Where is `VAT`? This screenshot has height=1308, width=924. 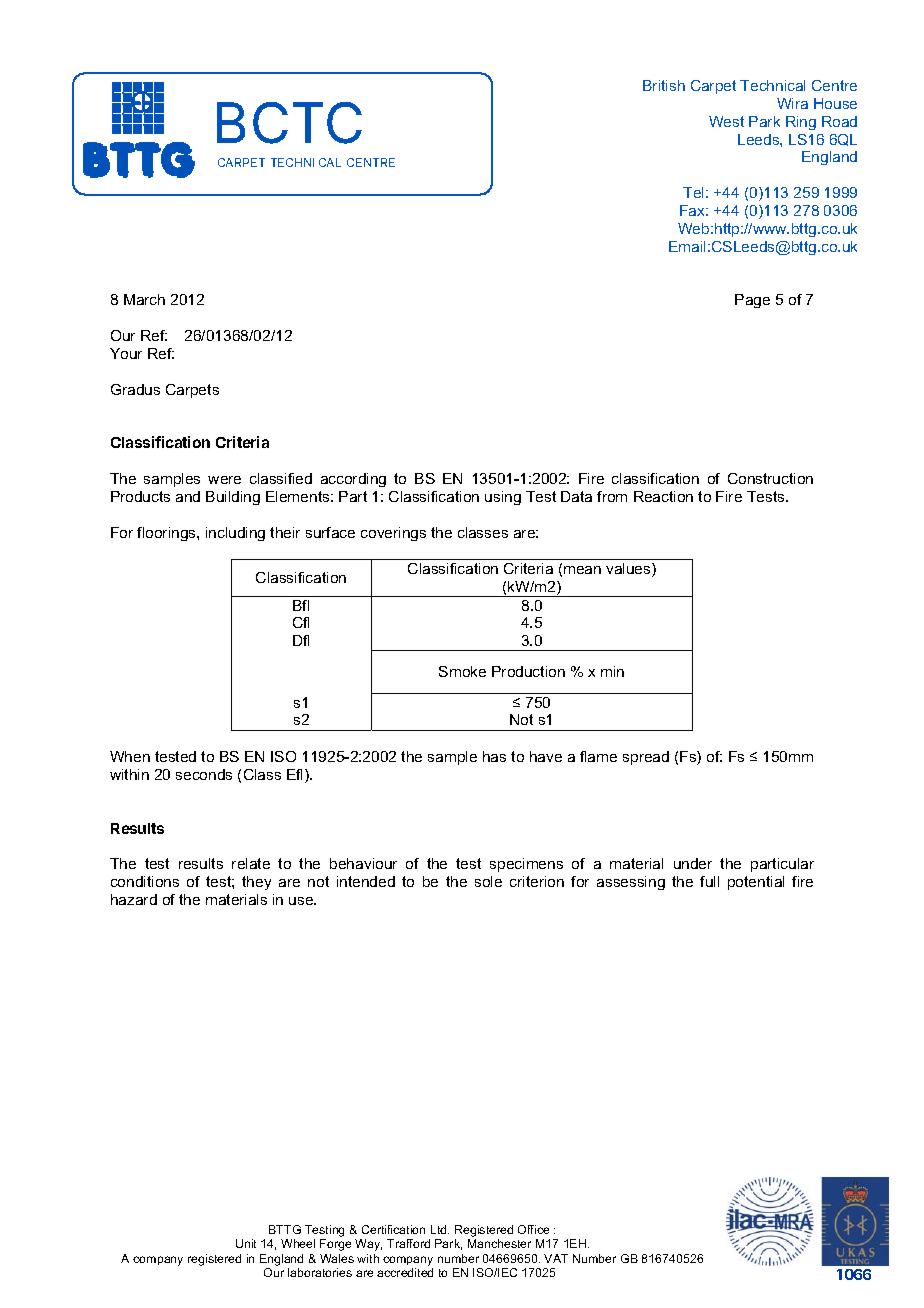 VAT is located at coordinates (556, 1258).
